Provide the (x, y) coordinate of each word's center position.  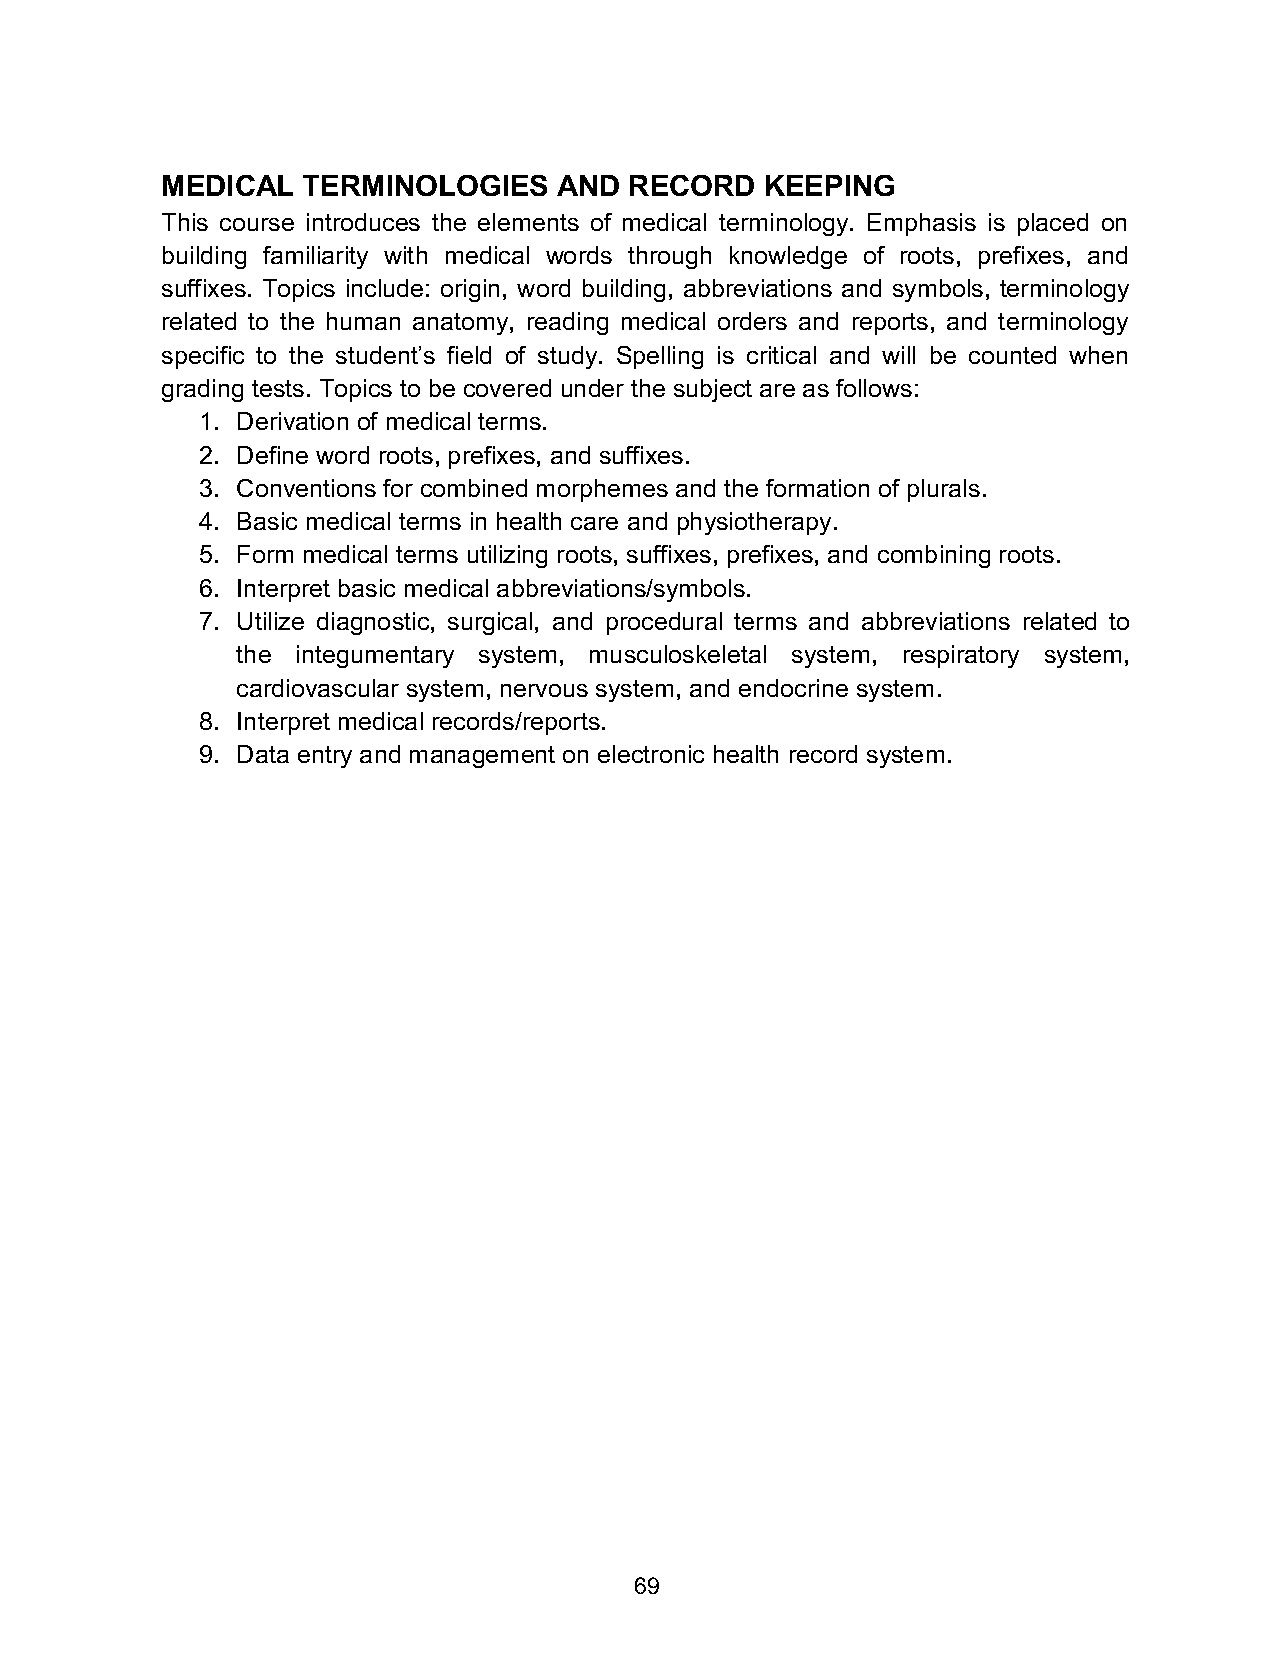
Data (263, 754)
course (257, 224)
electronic (651, 754)
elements (528, 222)
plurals (944, 490)
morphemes (602, 490)
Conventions (306, 488)
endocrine (793, 688)
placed (1053, 224)
